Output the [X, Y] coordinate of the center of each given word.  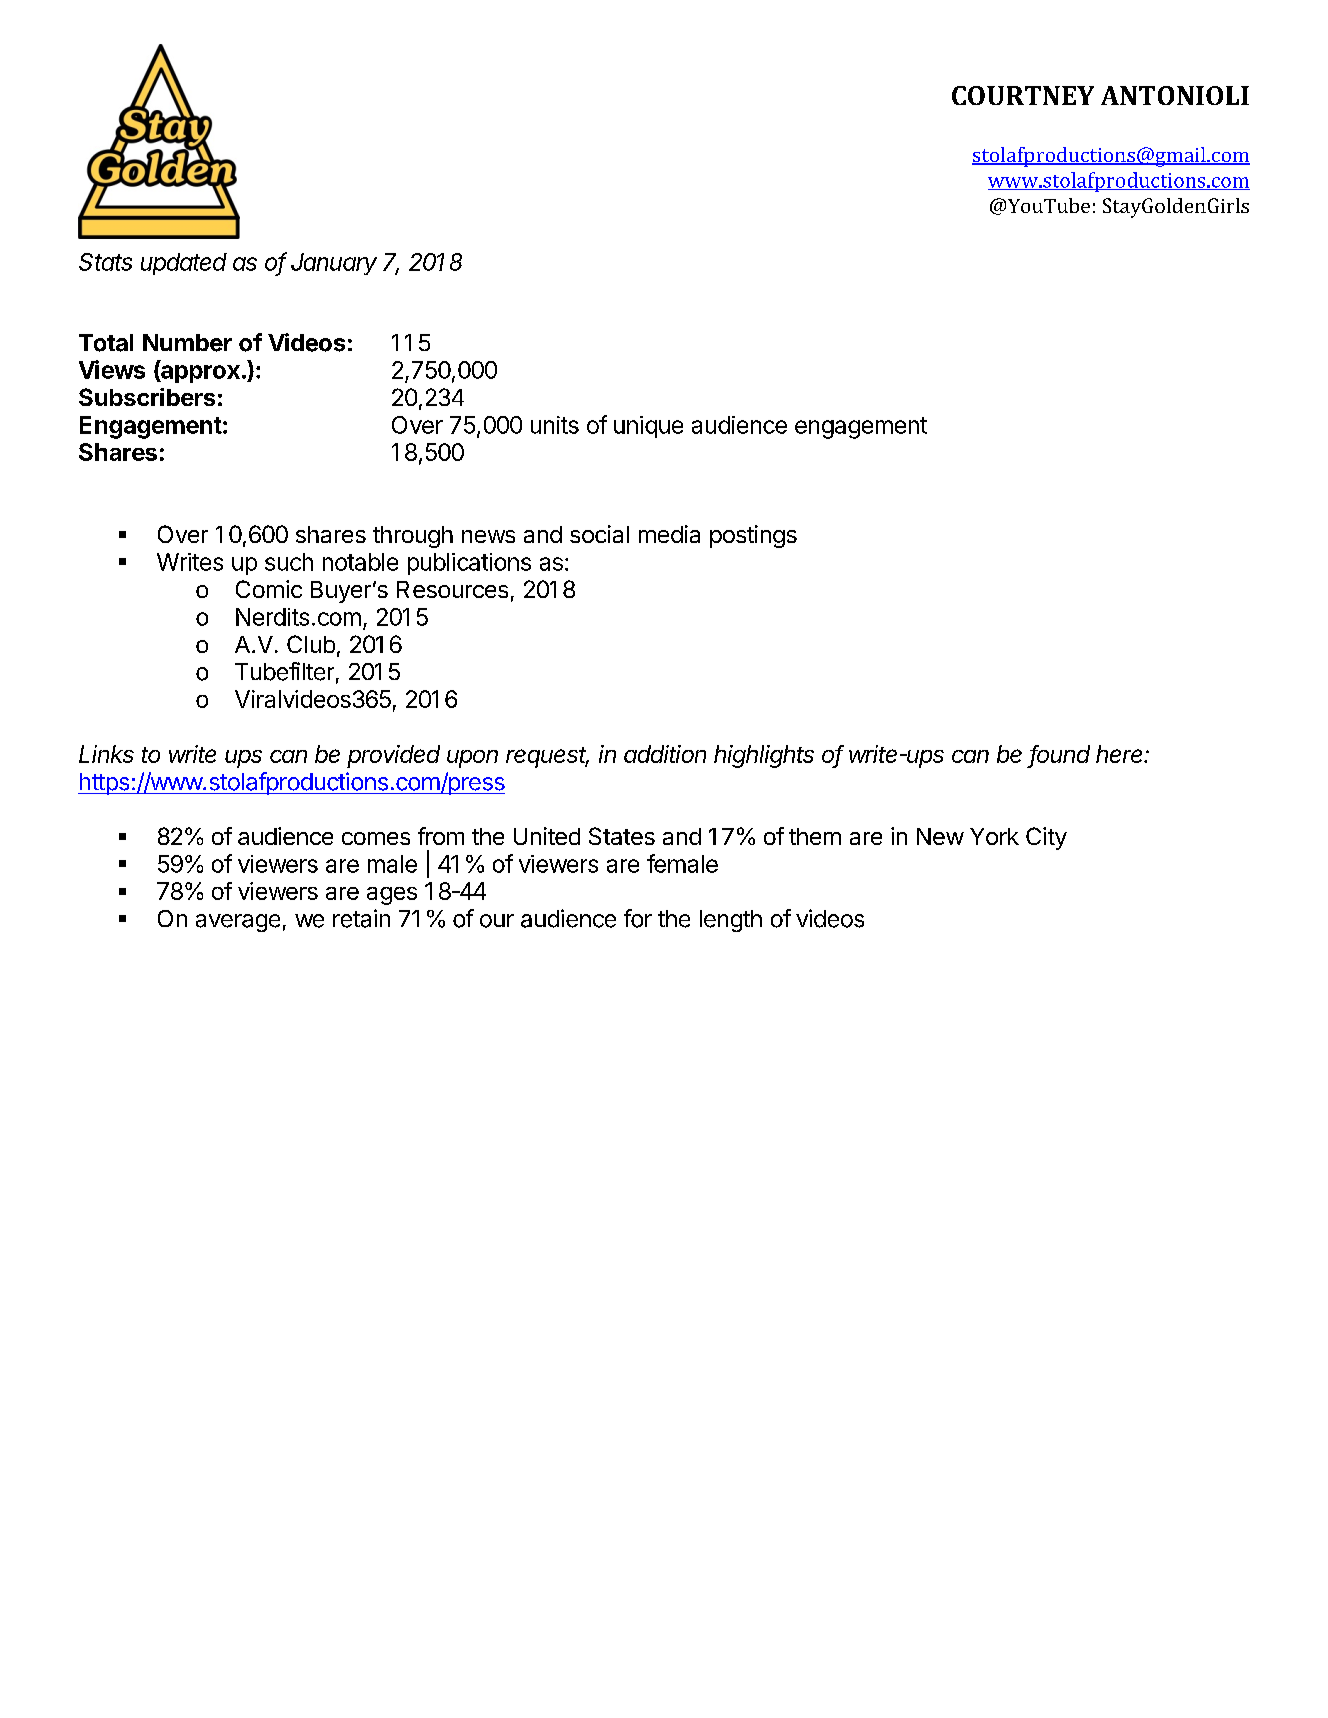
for [638, 918]
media [669, 534]
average [238, 923]
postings [753, 536]
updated [184, 264]
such [289, 562]
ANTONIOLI [1175, 95]
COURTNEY [1023, 95]
